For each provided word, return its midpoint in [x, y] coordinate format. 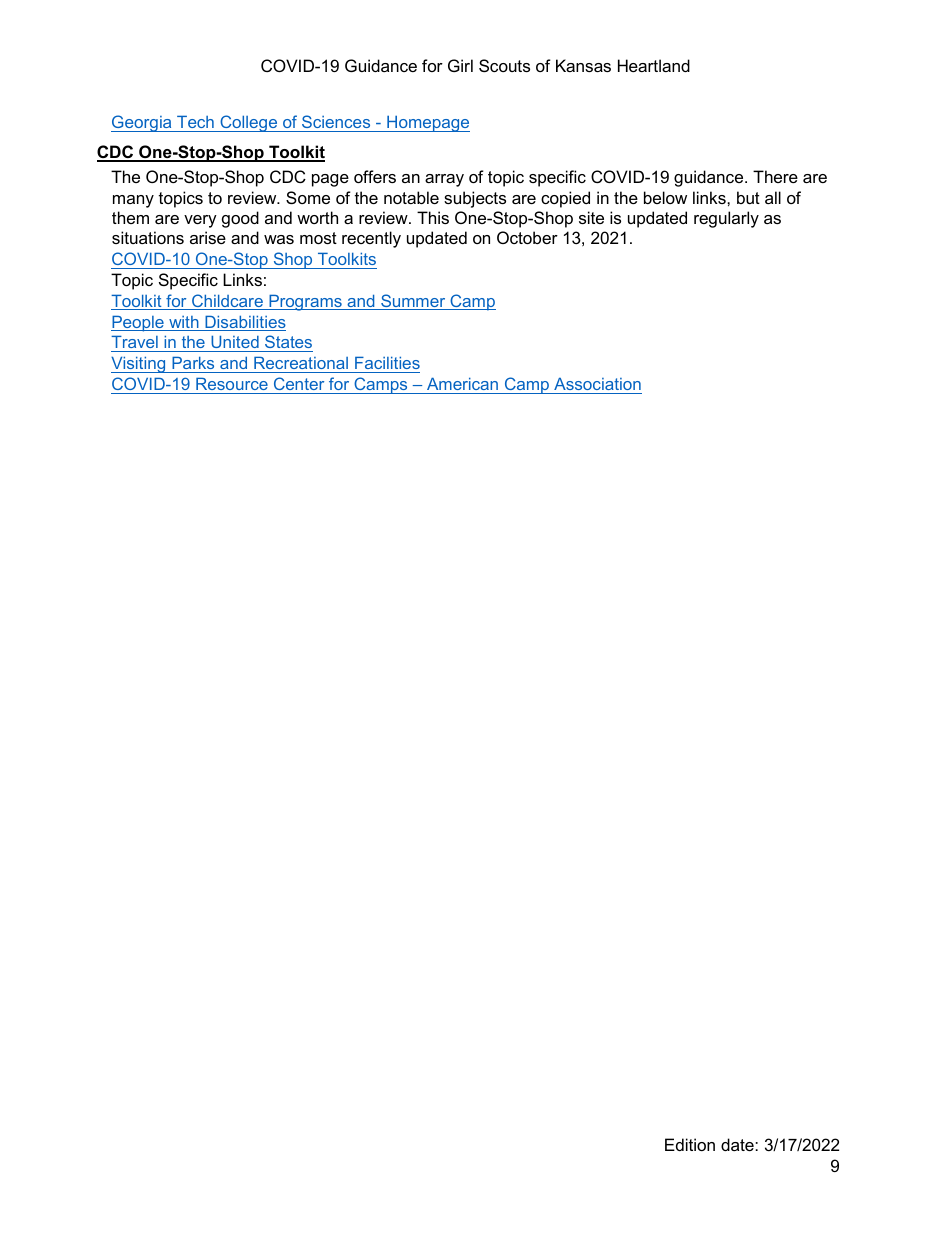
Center [299, 383]
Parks [193, 364]
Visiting [139, 364]
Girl [460, 65]
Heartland [654, 65]
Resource [232, 383]
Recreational [301, 364]
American [462, 383]
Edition [690, 1144]
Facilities [386, 364]
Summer [413, 302]
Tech [195, 121]
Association [597, 383]
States [288, 343]
